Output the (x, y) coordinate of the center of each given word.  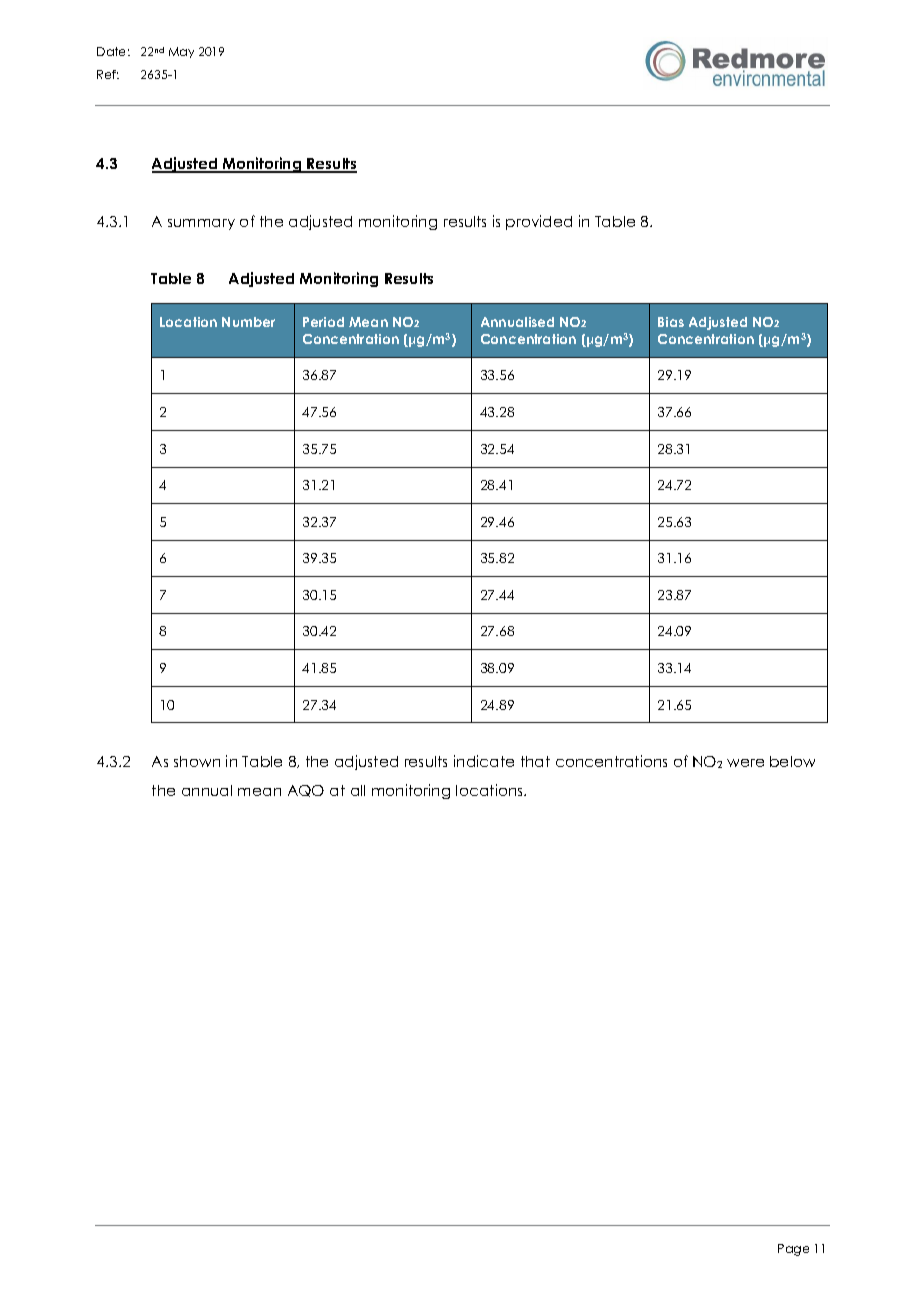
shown (197, 761)
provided (539, 222)
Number (248, 322)
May (181, 52)
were (745, 763)
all (358, 790)
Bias (671, 322)
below (792, 761)
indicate (484, 761)
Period (323, 322)
